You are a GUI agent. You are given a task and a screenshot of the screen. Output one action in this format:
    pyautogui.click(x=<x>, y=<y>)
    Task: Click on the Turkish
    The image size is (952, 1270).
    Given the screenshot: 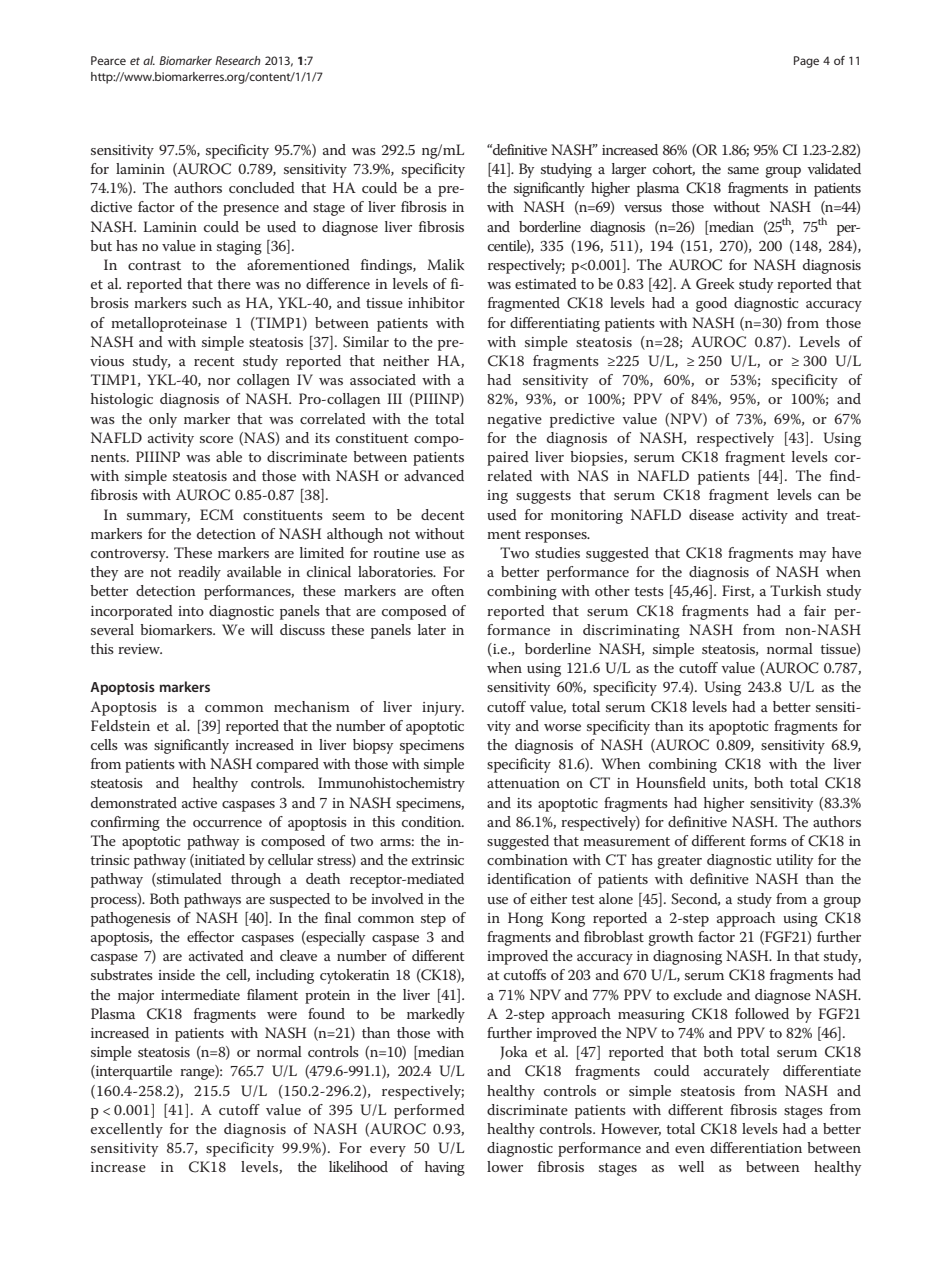 What is the action you would take?
    pyautogui.click(x=795, y=590)
